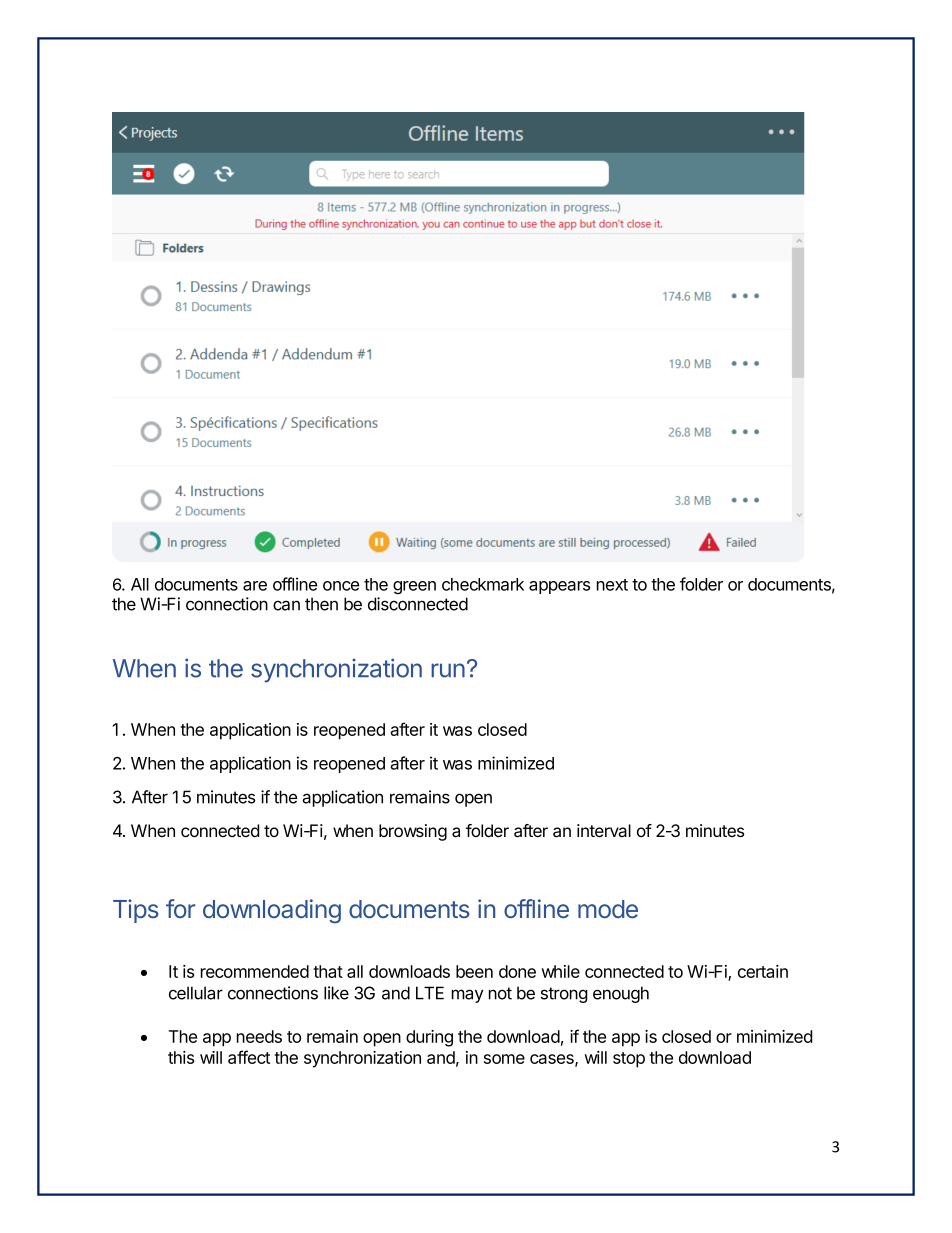 Image resolution: width=952 pixels, height=1233 pixels. I want to click on green, so click(414, 587).
